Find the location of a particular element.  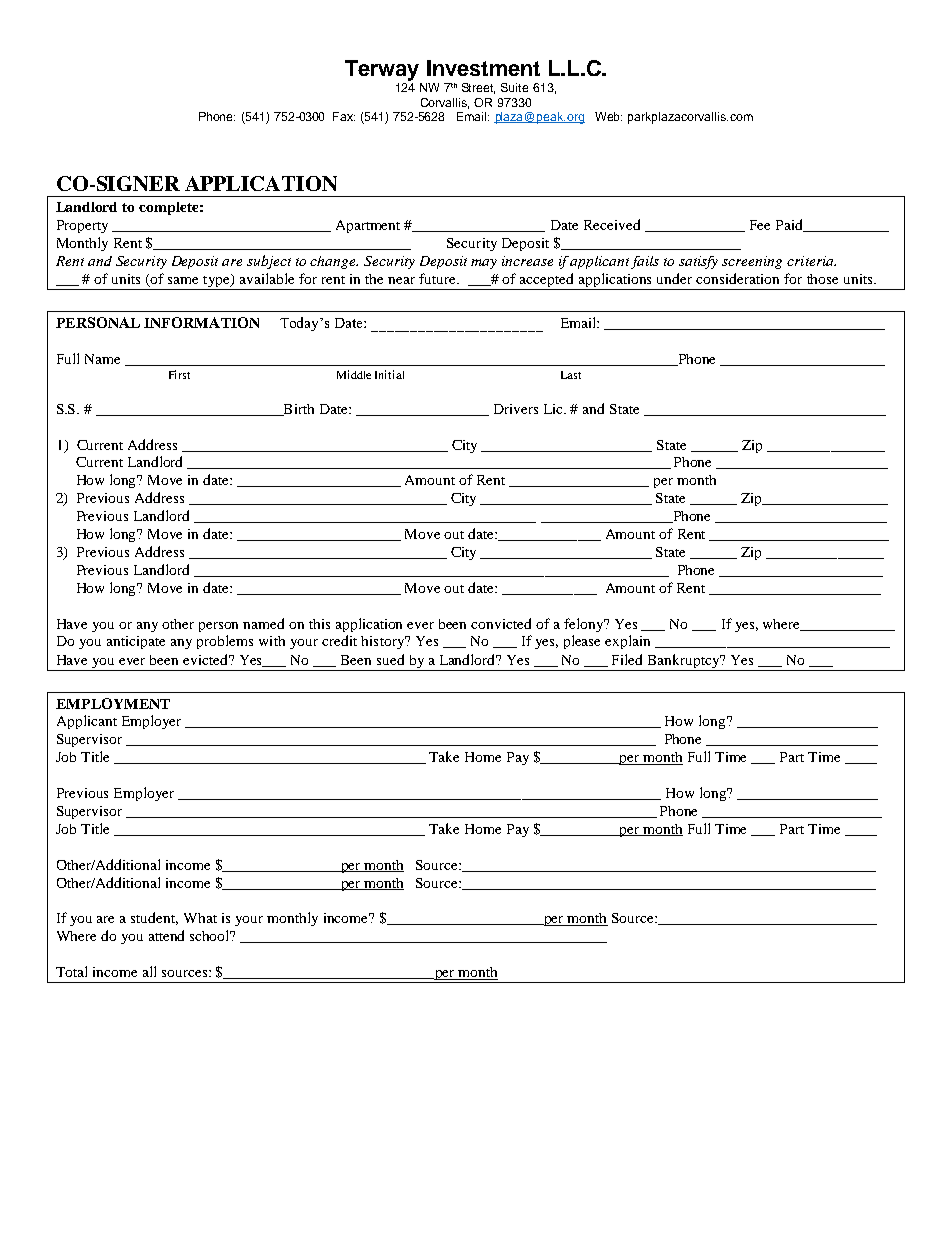

explain is located at coordinates (627, 642).
